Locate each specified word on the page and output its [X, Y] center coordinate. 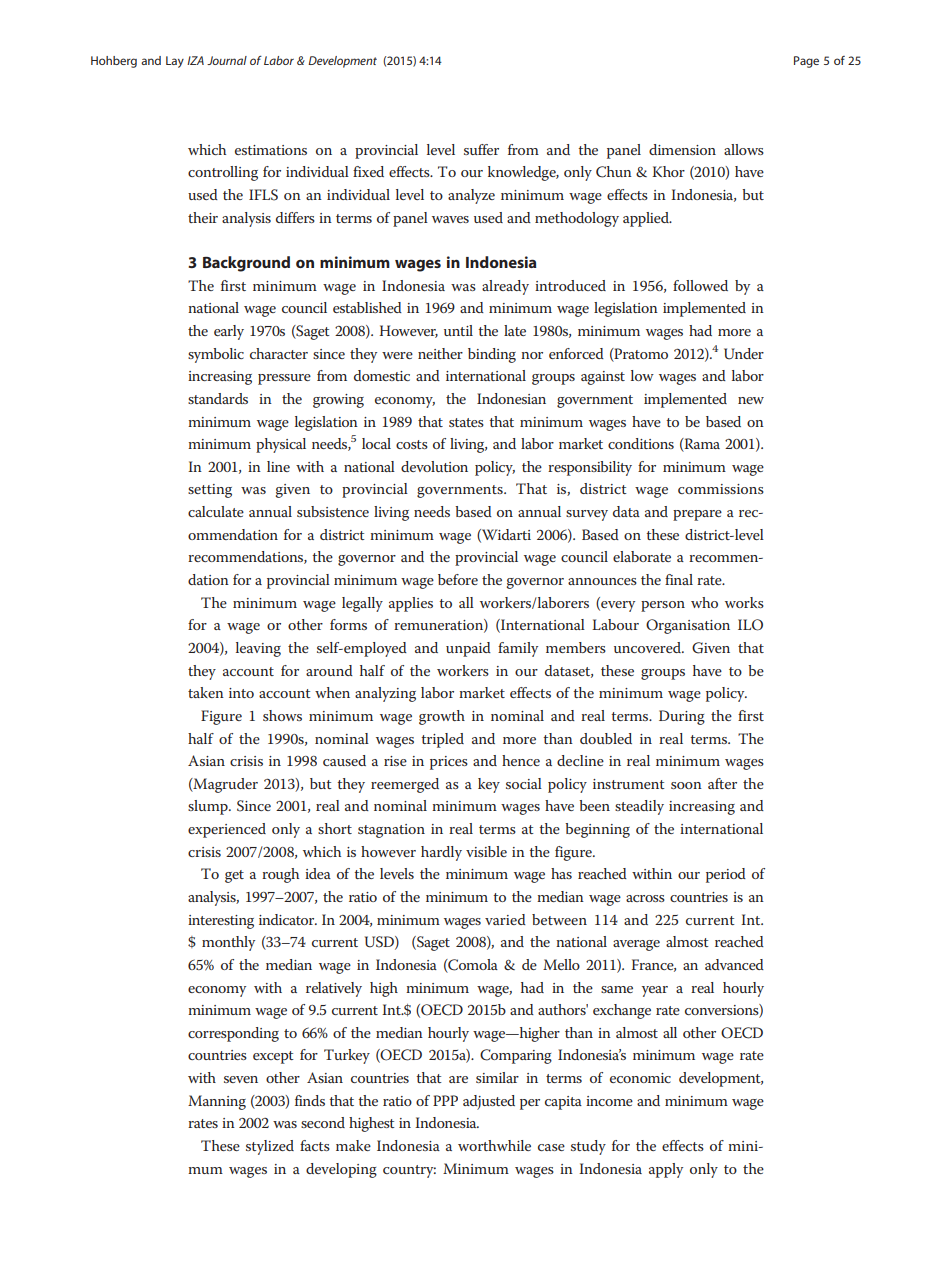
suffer [481, 149]
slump [209, 807]
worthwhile [494, 1145]
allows [744, 149]
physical [281, 445]
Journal [227, 60]
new [751, 400]
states [466, 422]
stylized [270, 1147]
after [722, 783]
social [524, 783]
